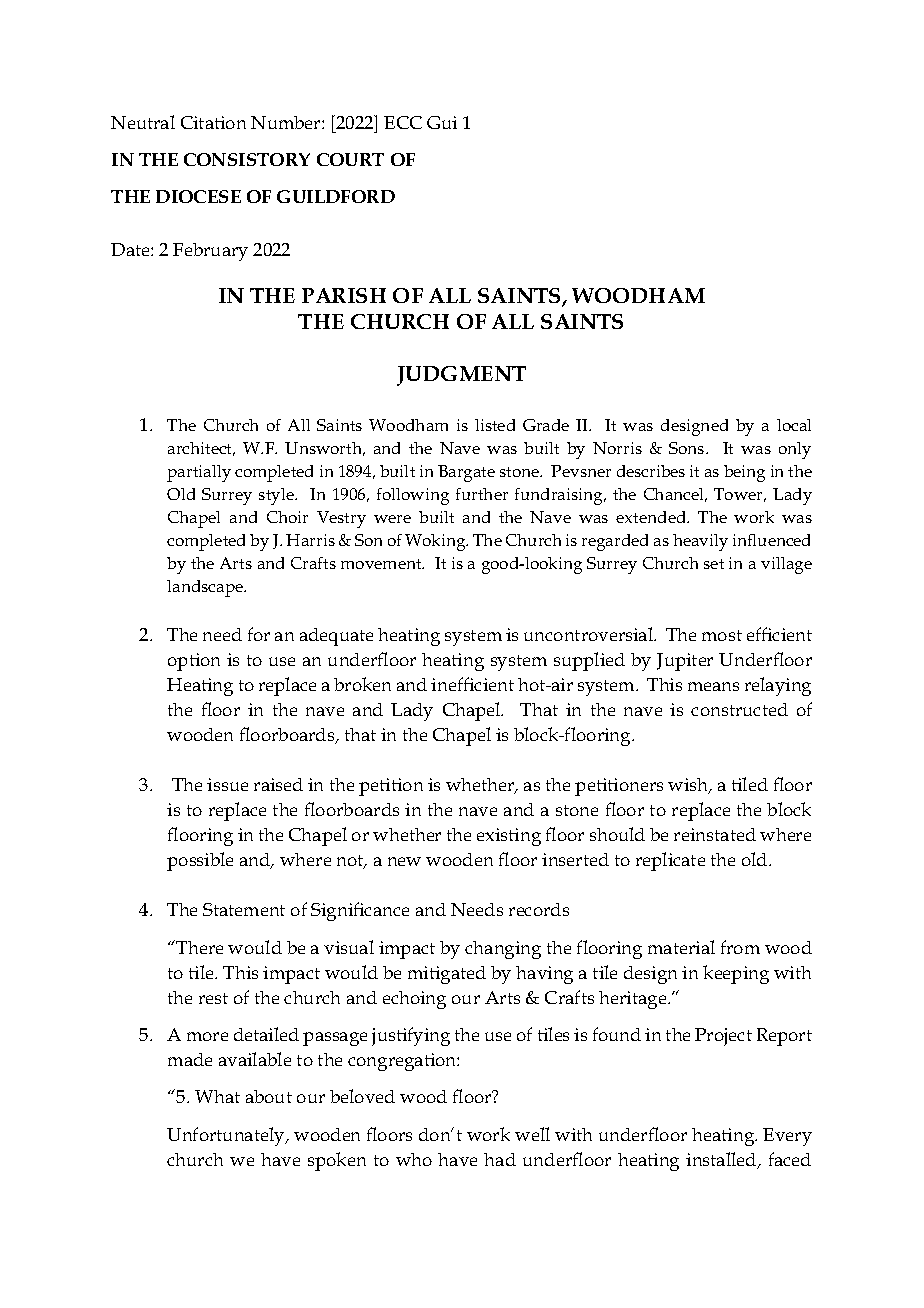 The width and height of the screenshot is (924, 1308). What do you see at coordinates (227, 1136) in the screenshot?
I see `Unfortunately` at bounding box center [227, 1136].
